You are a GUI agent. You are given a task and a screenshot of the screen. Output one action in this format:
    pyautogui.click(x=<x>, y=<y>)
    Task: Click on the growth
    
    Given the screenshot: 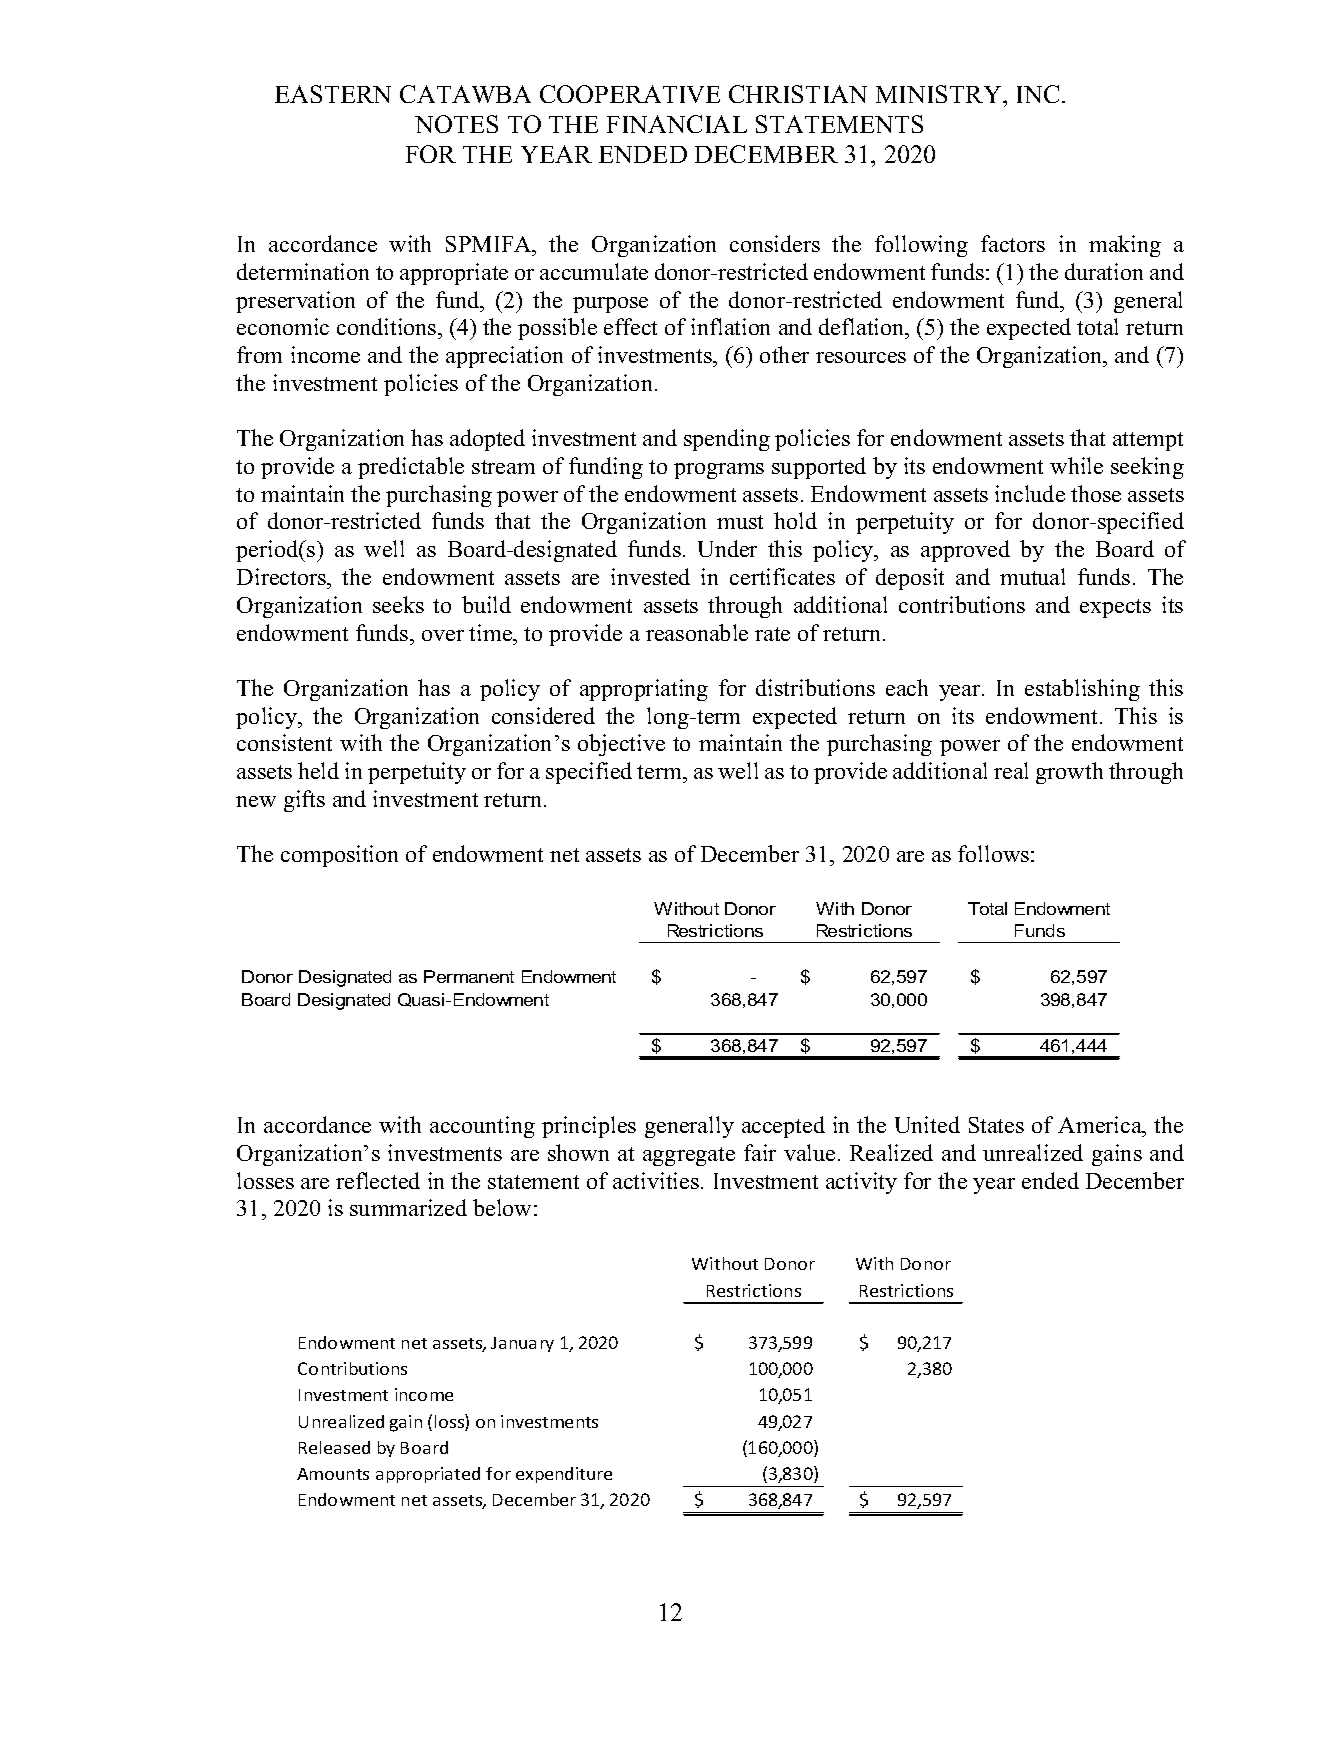 What is the action you would take?
    pyautogui.click(x=1069, y=773)
